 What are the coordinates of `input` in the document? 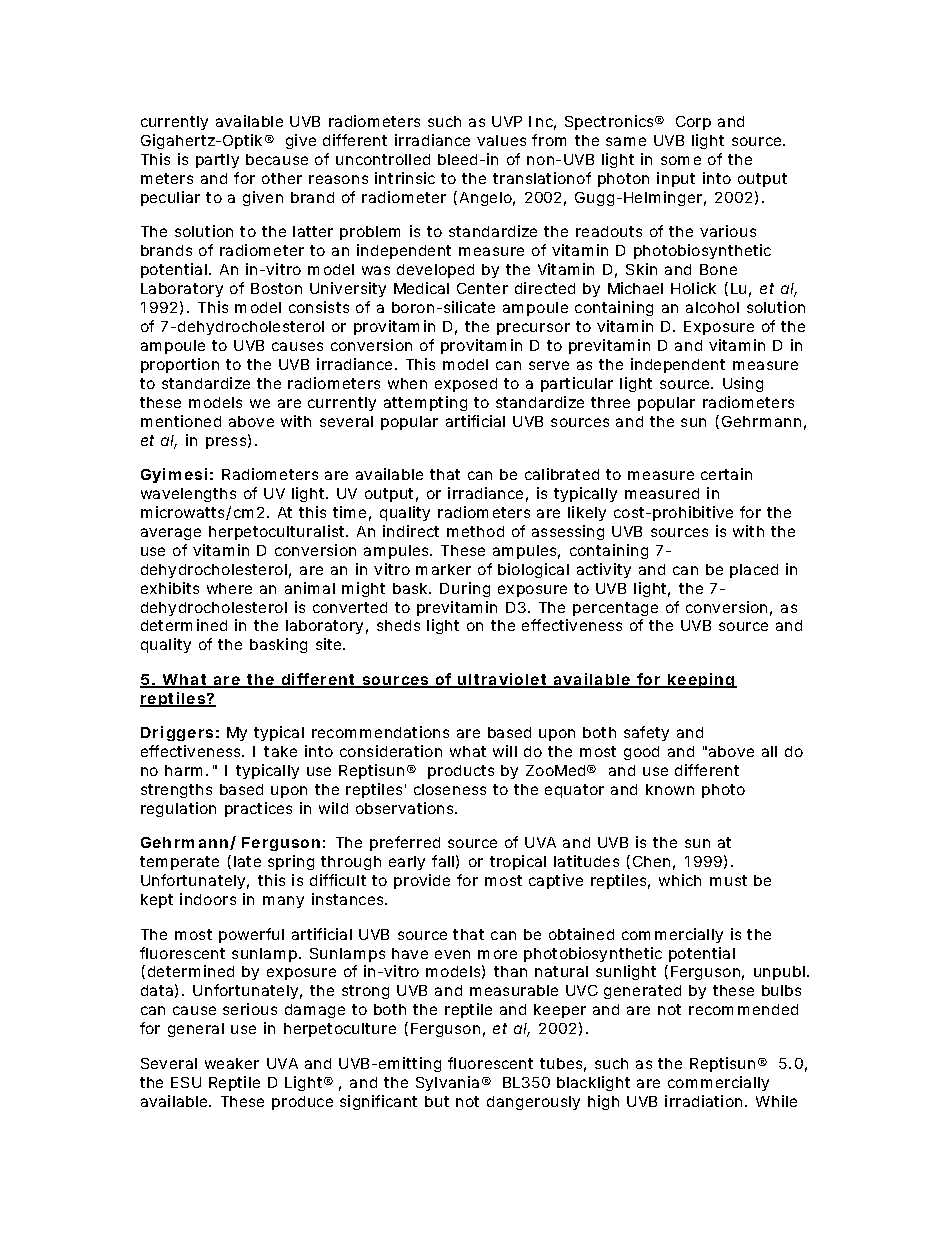 It's located at (676, 179).
